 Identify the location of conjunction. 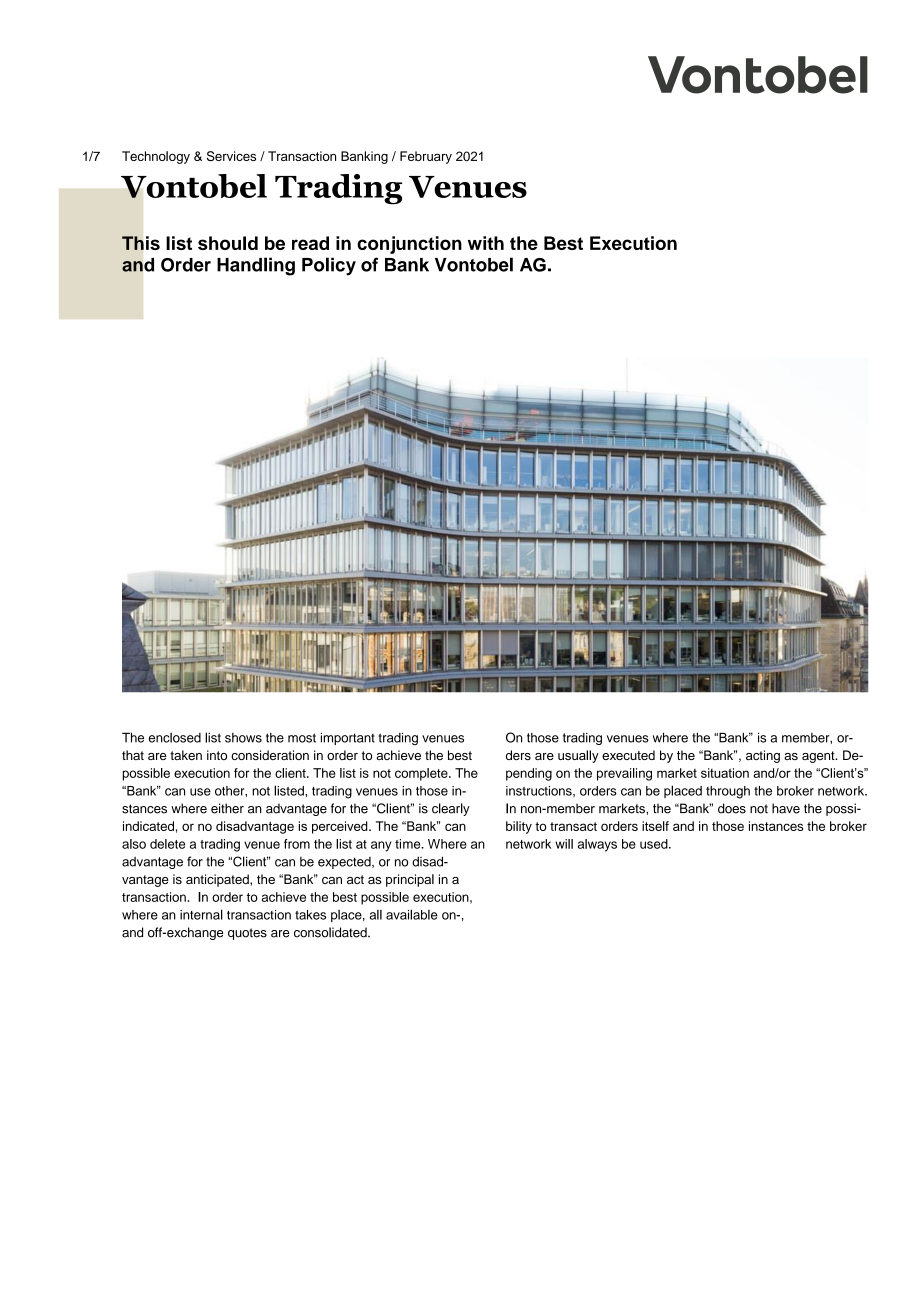
(409, 245).
